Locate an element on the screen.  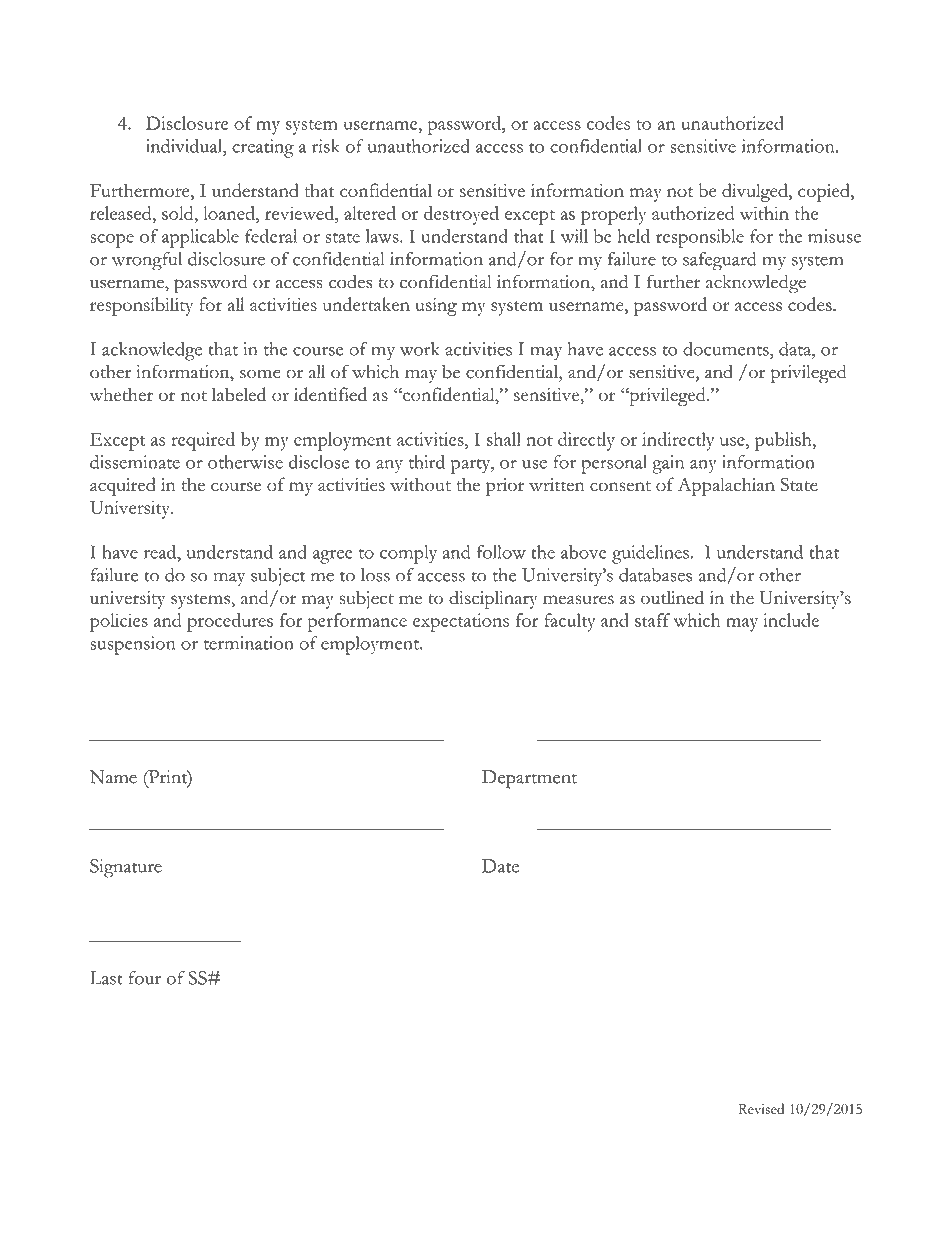
within is located at coordinates (764, 213).
